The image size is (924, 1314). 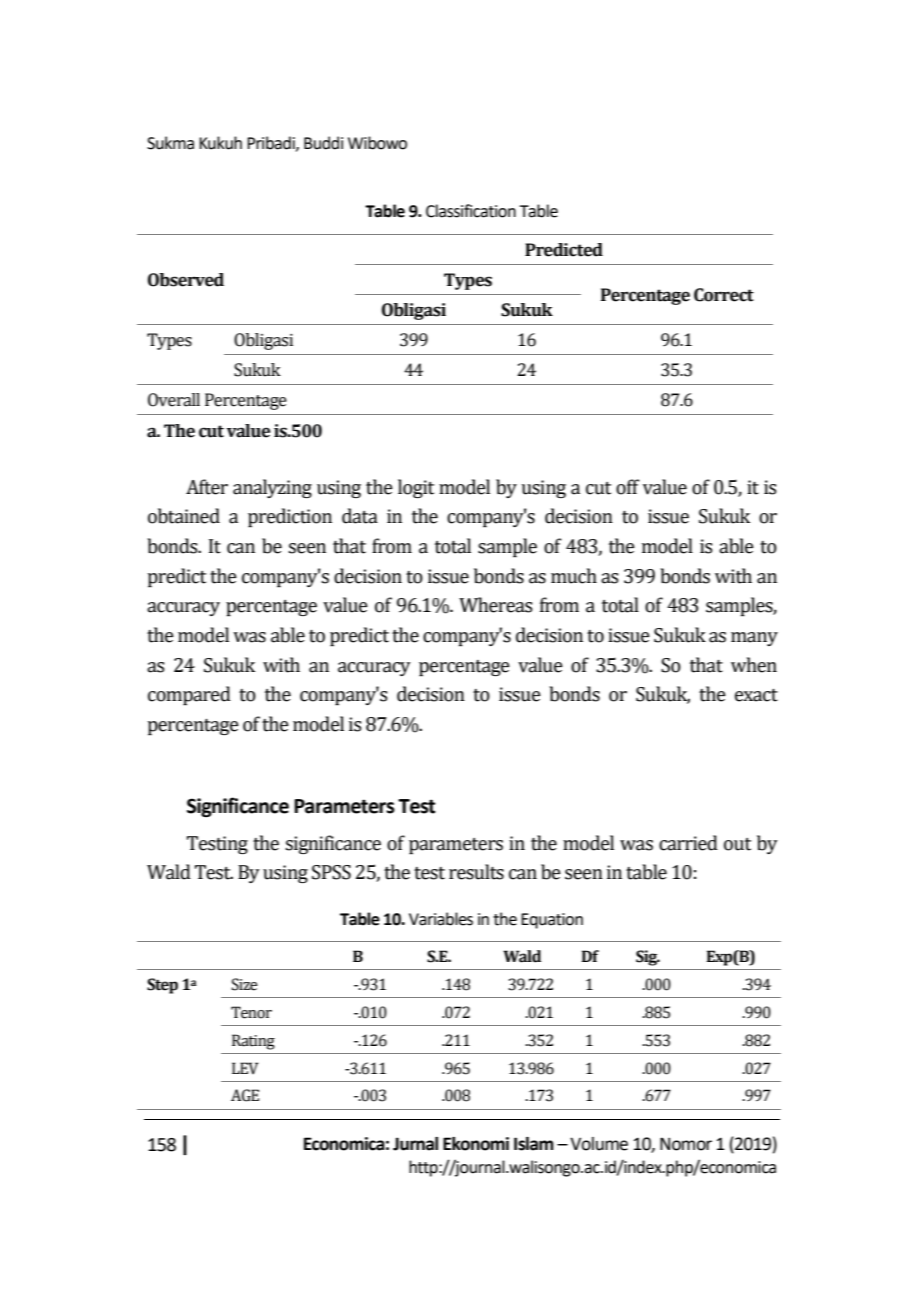 I want to click on LEV, so click(x=245, y=1068).
